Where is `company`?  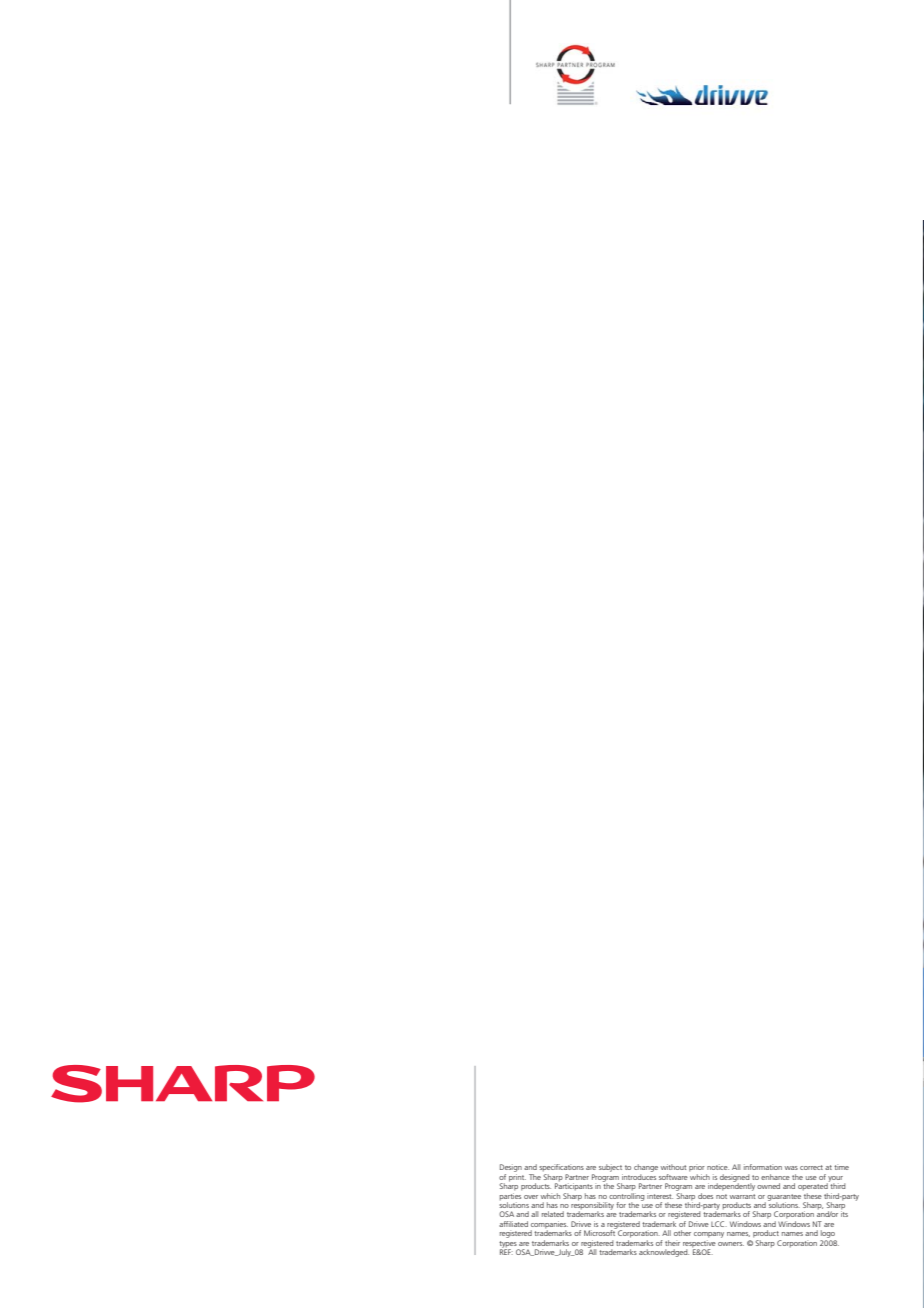 company is located at coordinates (709, 1235).
